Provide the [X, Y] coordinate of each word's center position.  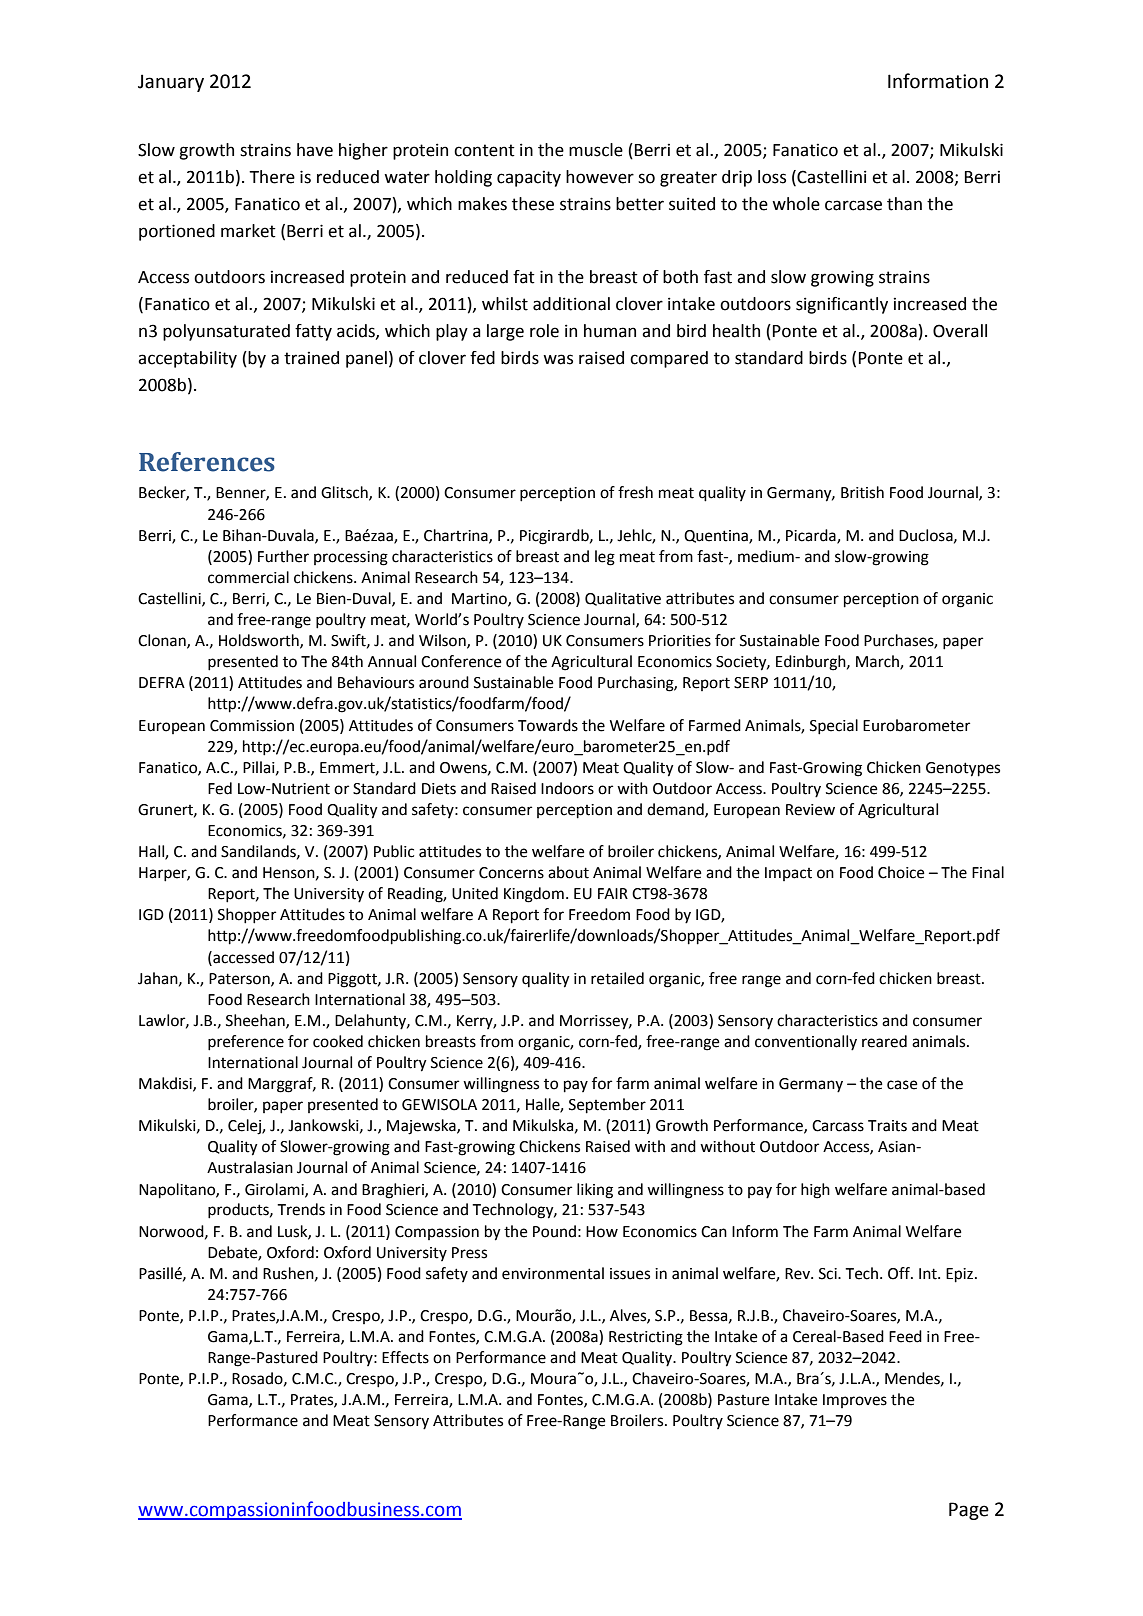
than [904, 204]
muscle [596, 150]
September [607, 1106]
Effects [405, 1357]
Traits [887, 1126]
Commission [252, 726]
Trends [301, 1209]
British [862, 492]
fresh [635, 492]
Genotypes [963, 769]
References [207, 462]
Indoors [567, 788]
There [272, 177]
